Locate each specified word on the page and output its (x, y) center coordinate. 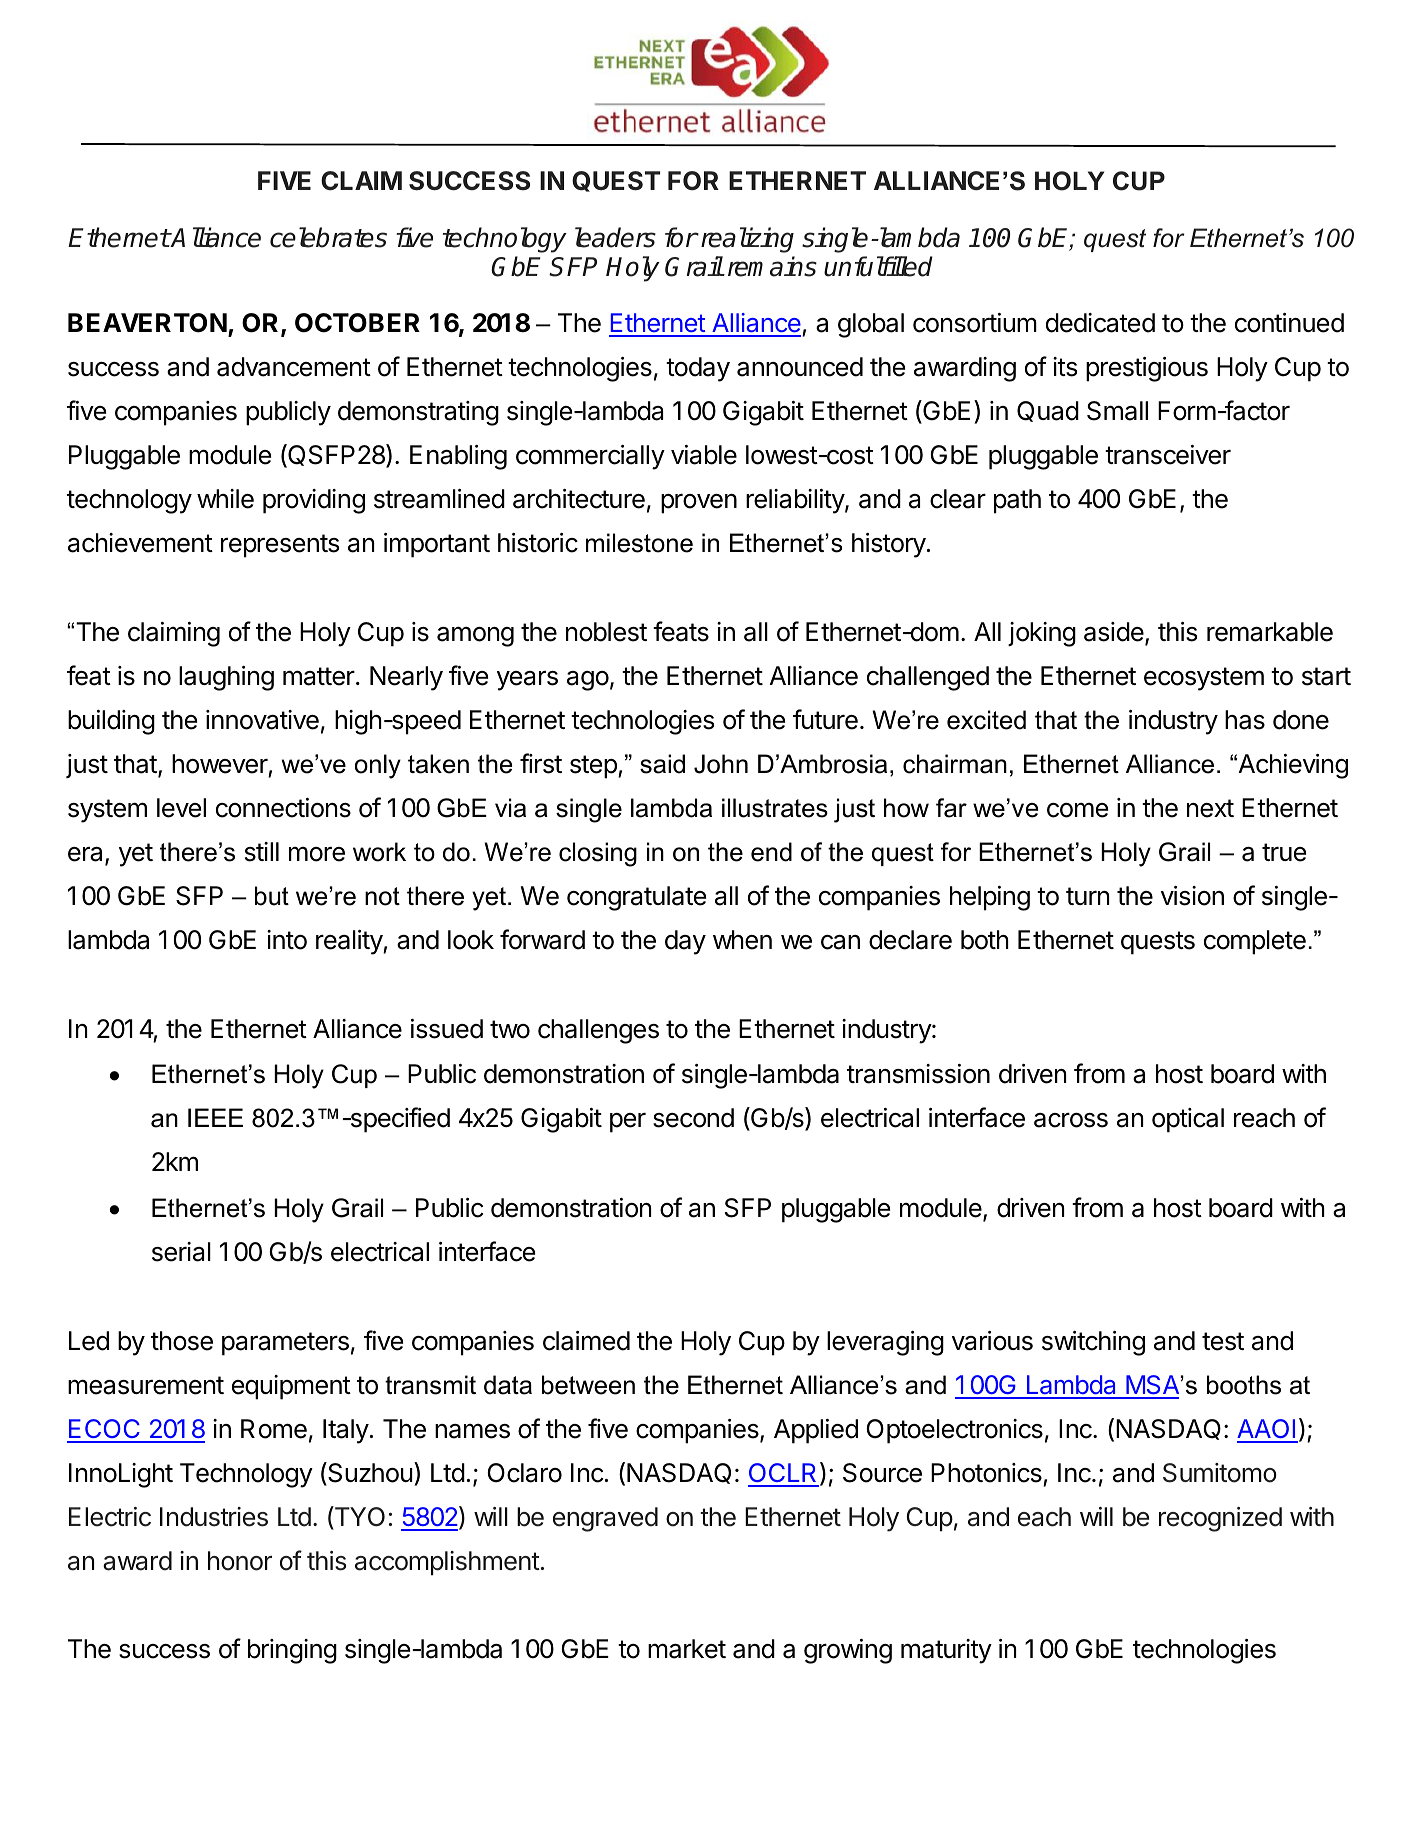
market (687, 1649)
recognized (1220, 1519)
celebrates (328, 237)
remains (772, 266)
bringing (292, 1651)
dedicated (1100, 323)
